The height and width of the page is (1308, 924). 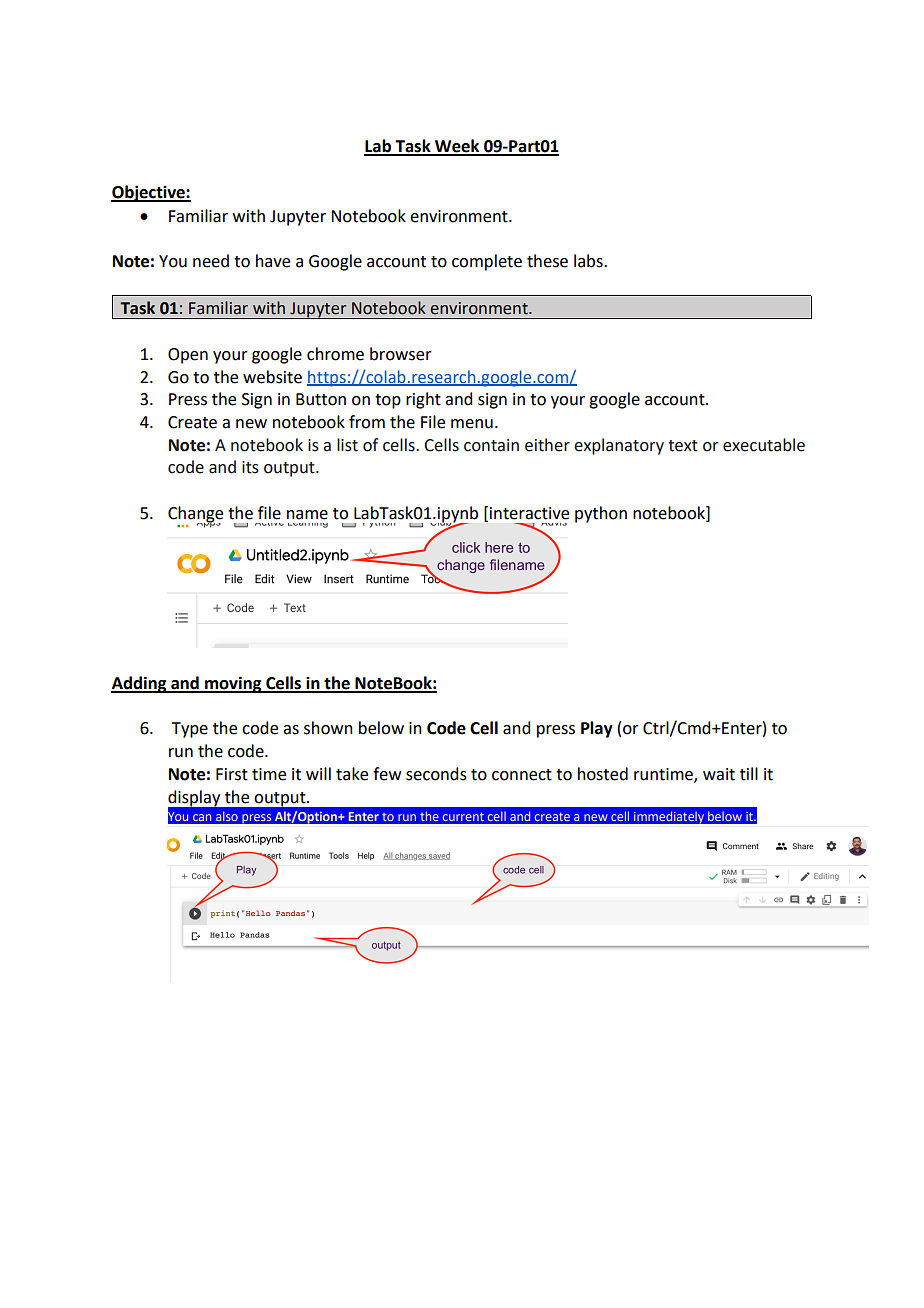 I want to click on Week, so click(x=457, y=147).
